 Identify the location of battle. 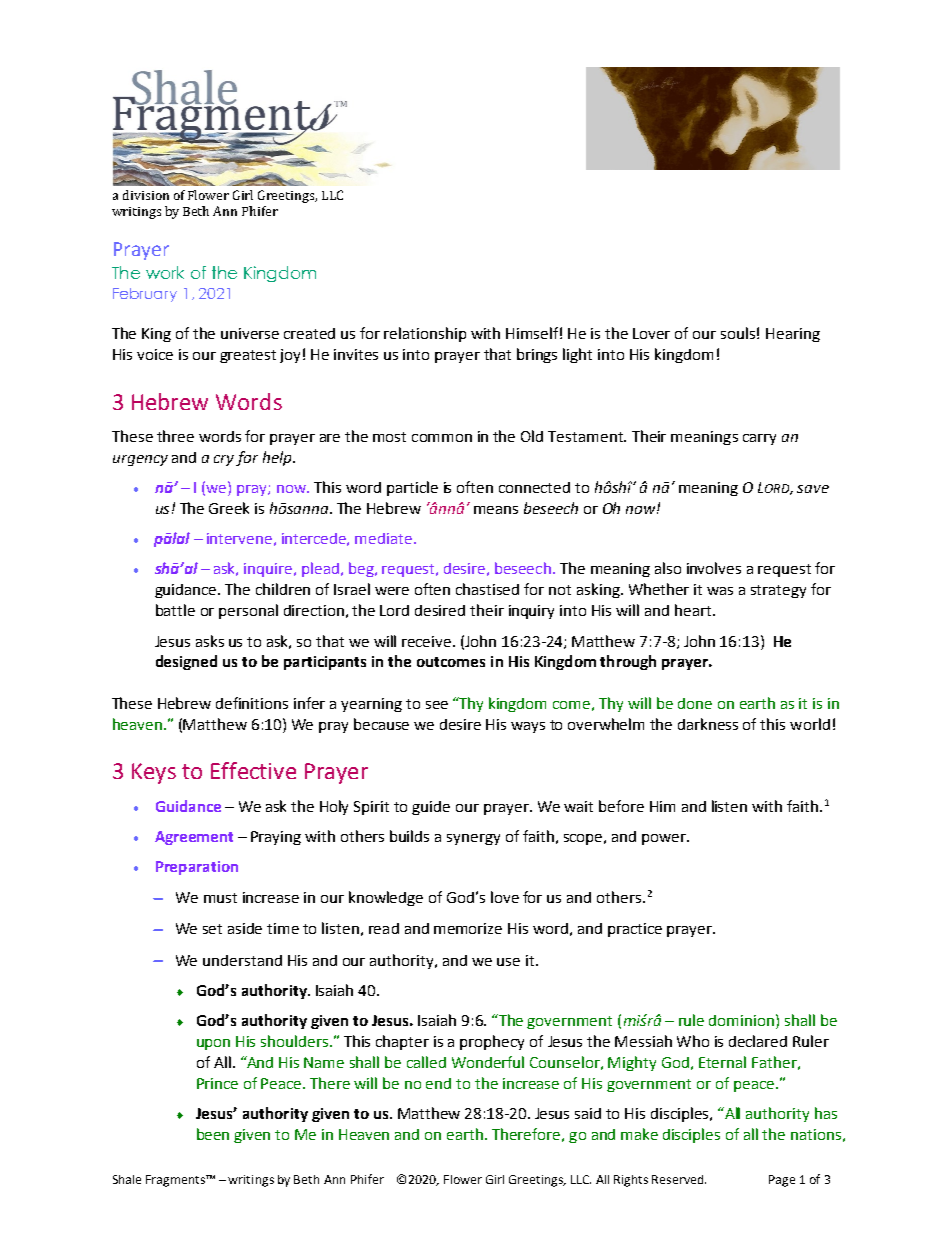
(175, 610).
